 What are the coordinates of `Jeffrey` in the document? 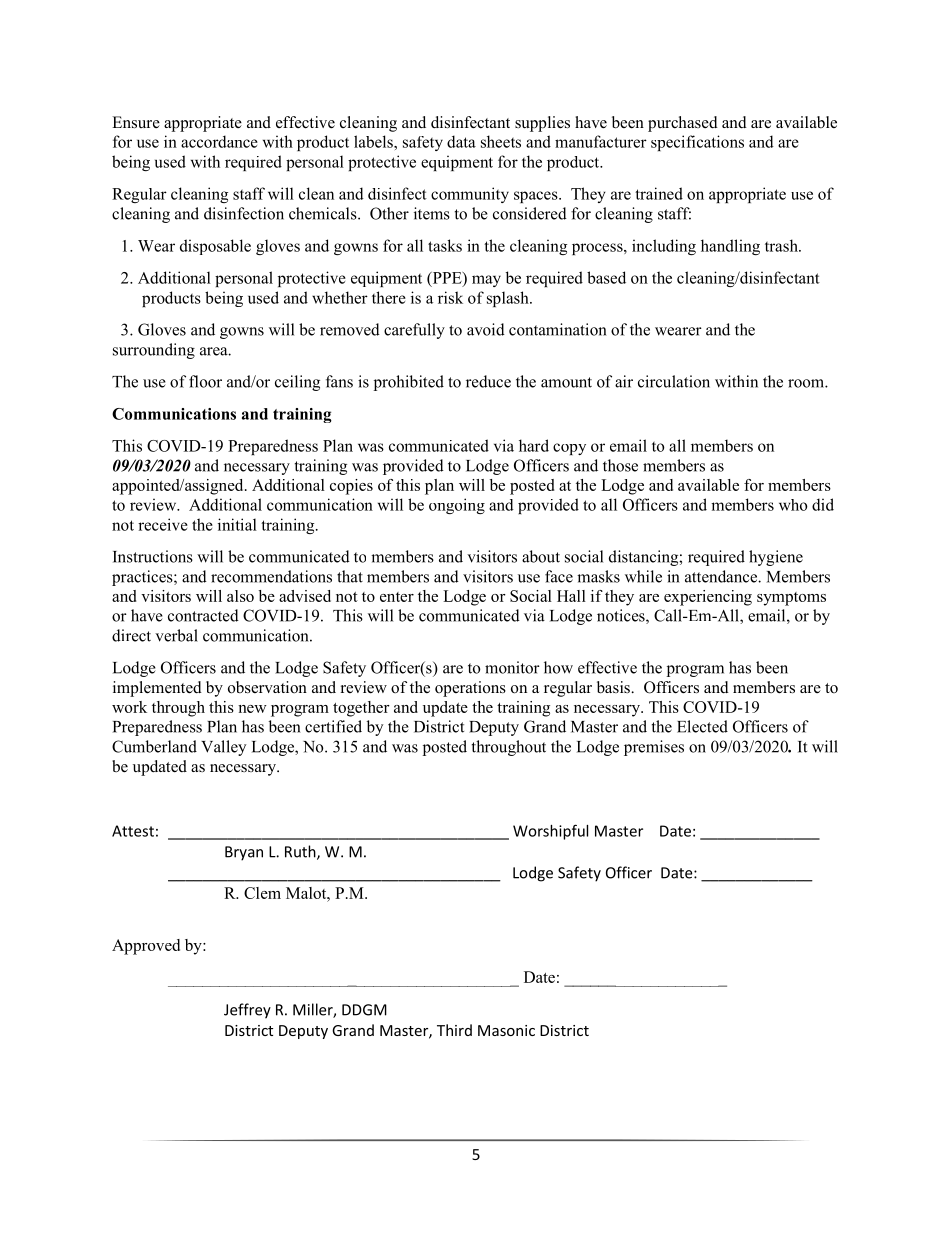 It's located at (247, 1011).
